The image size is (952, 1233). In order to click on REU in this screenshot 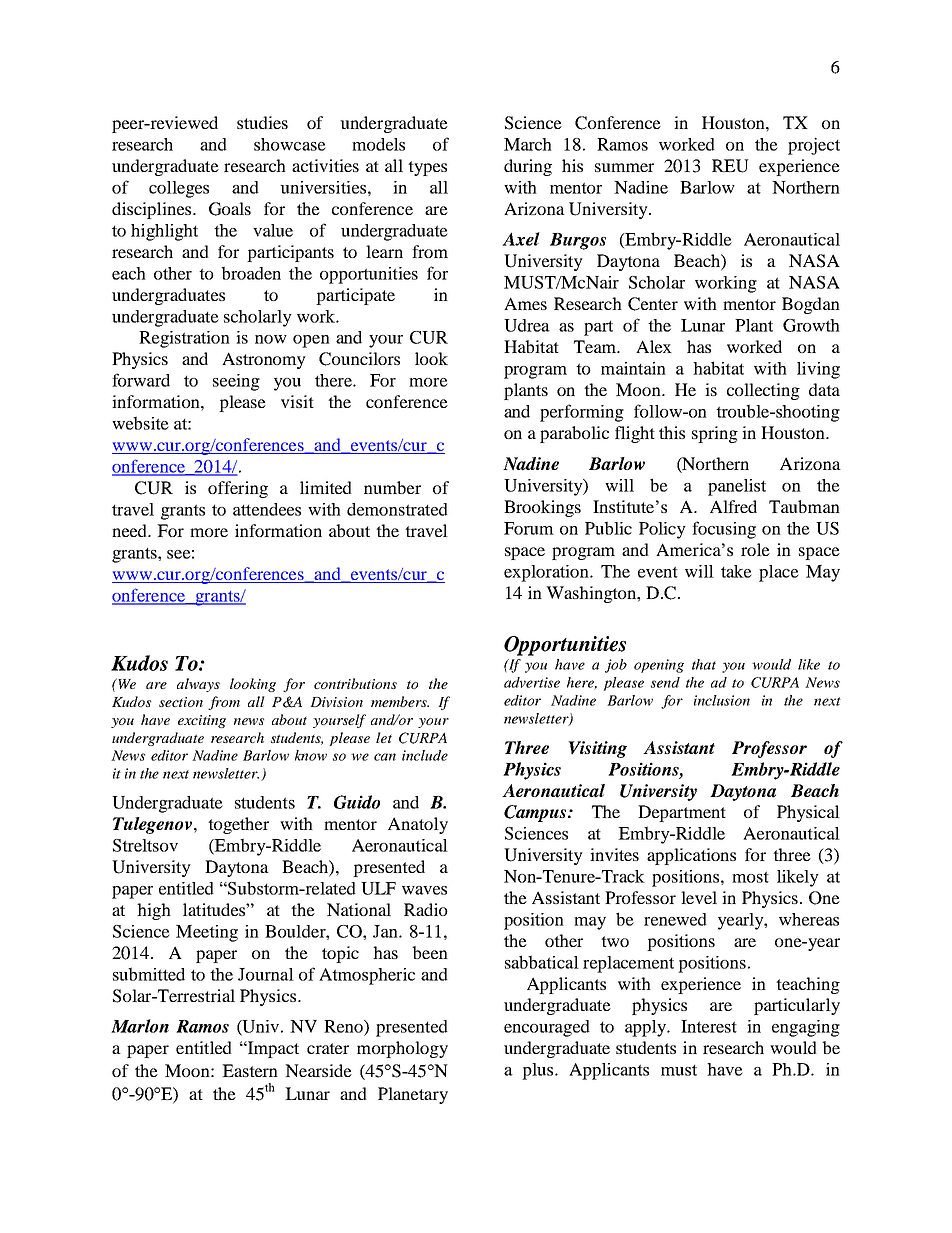, I will do `click(730, 166)`.
